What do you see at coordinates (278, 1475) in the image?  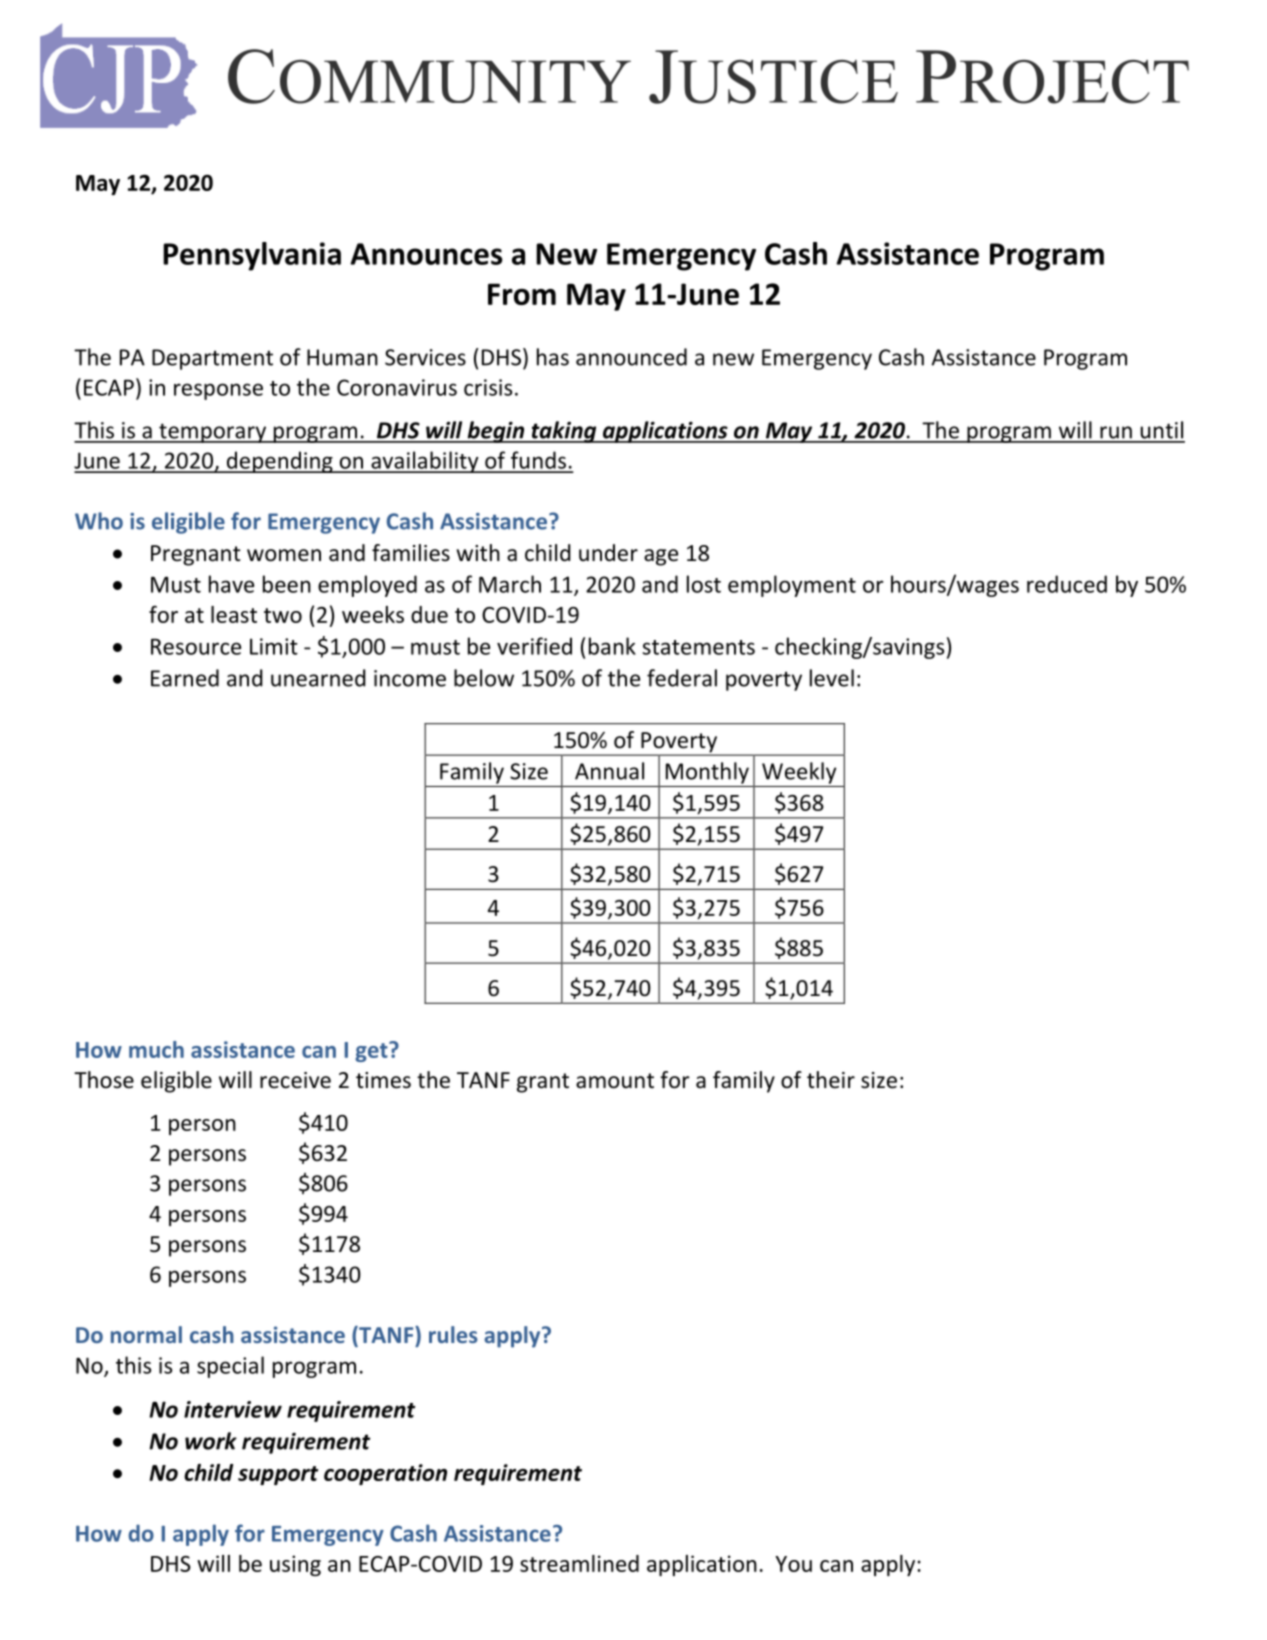 I see `support` at bounding box center [278, 1475].
